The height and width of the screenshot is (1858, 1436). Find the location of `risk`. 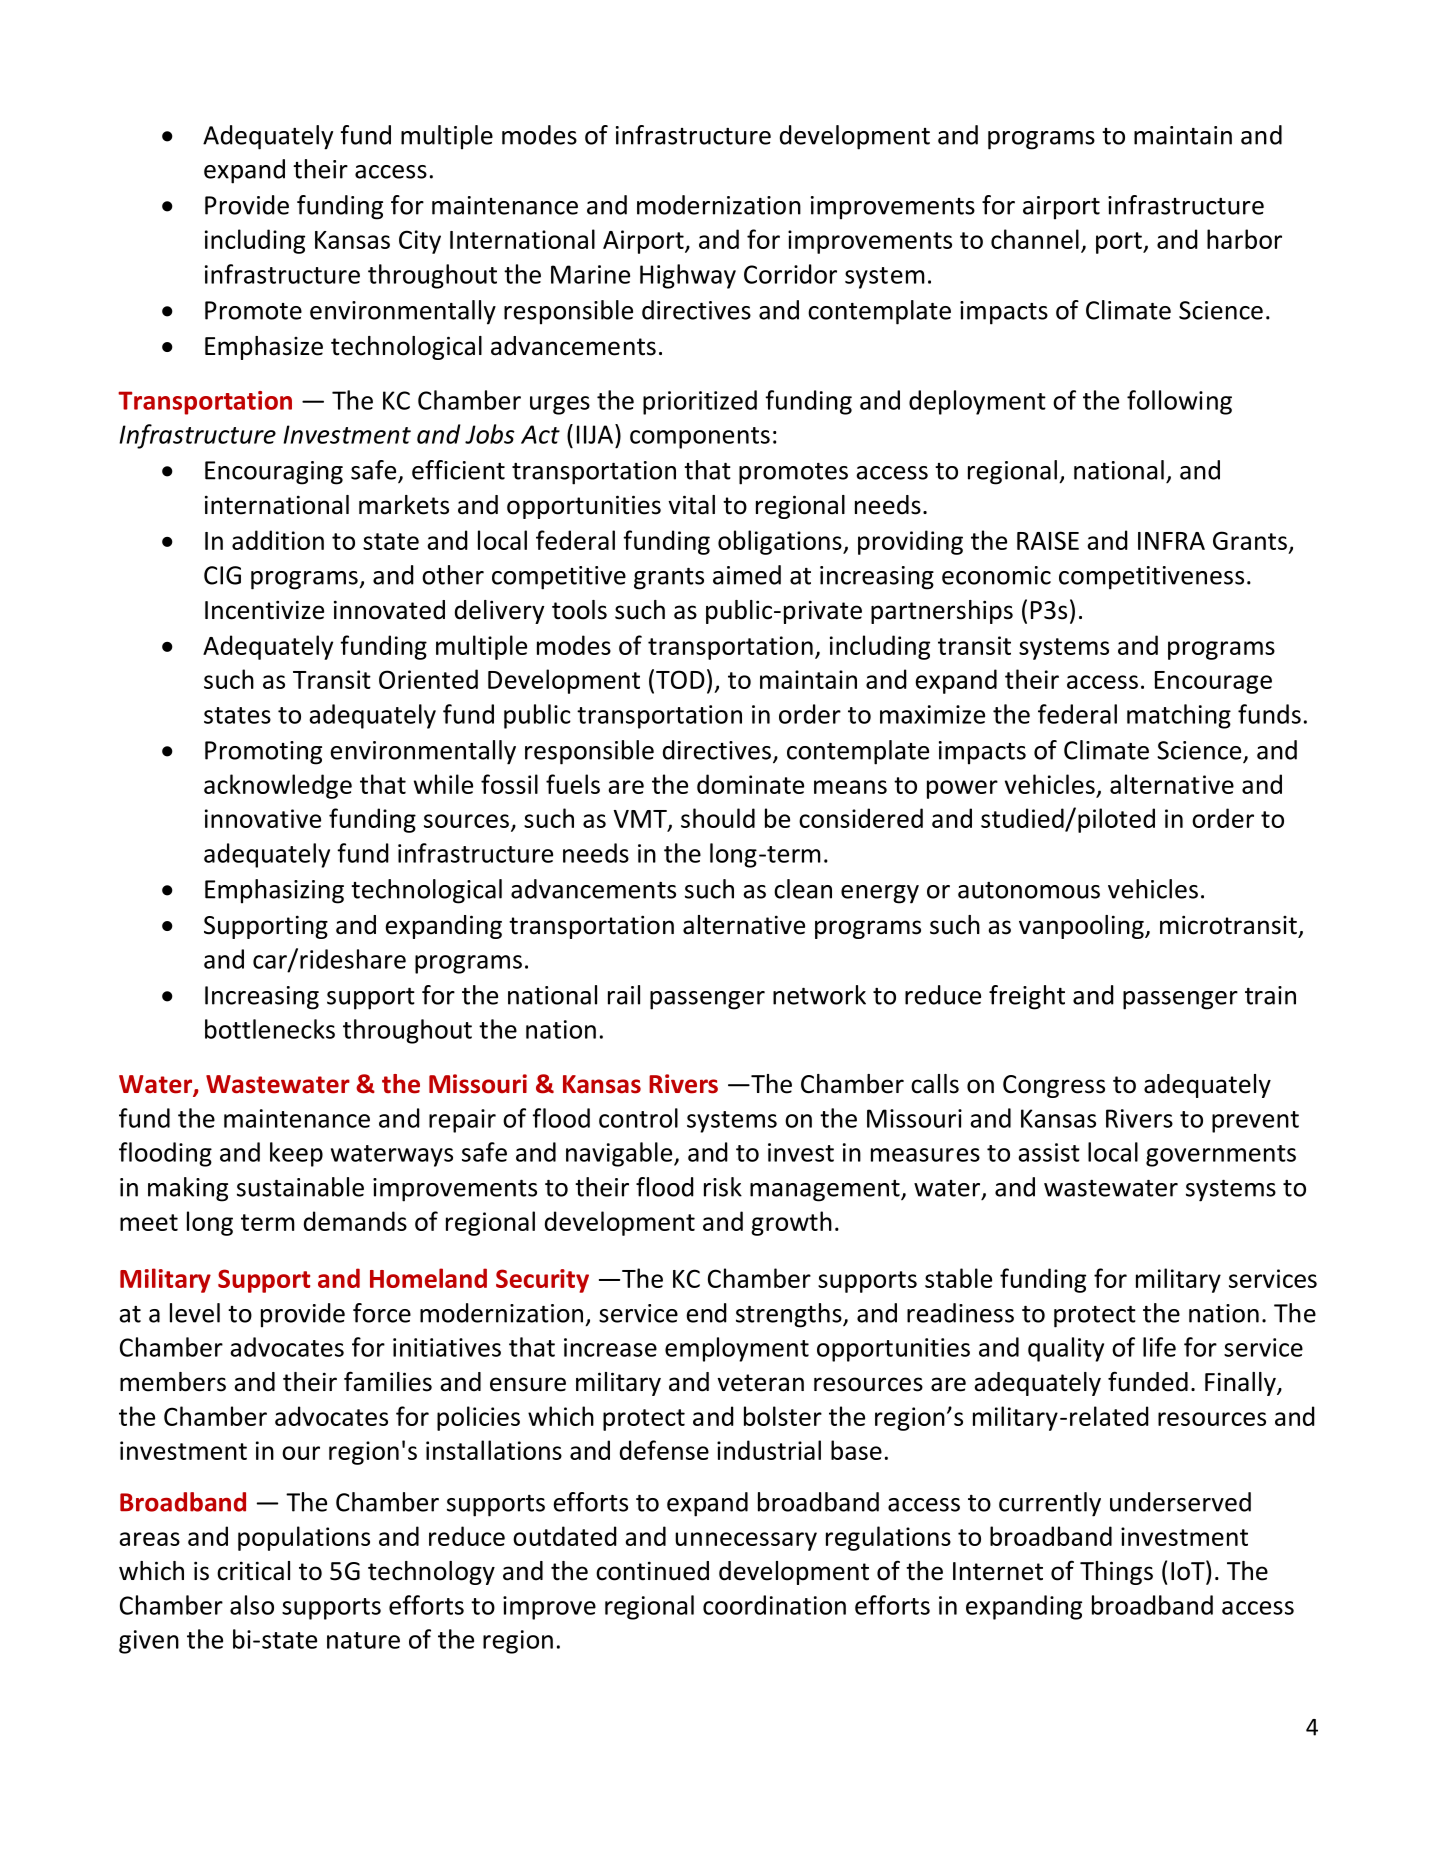

risk is located at coordinates (723, 1187).
